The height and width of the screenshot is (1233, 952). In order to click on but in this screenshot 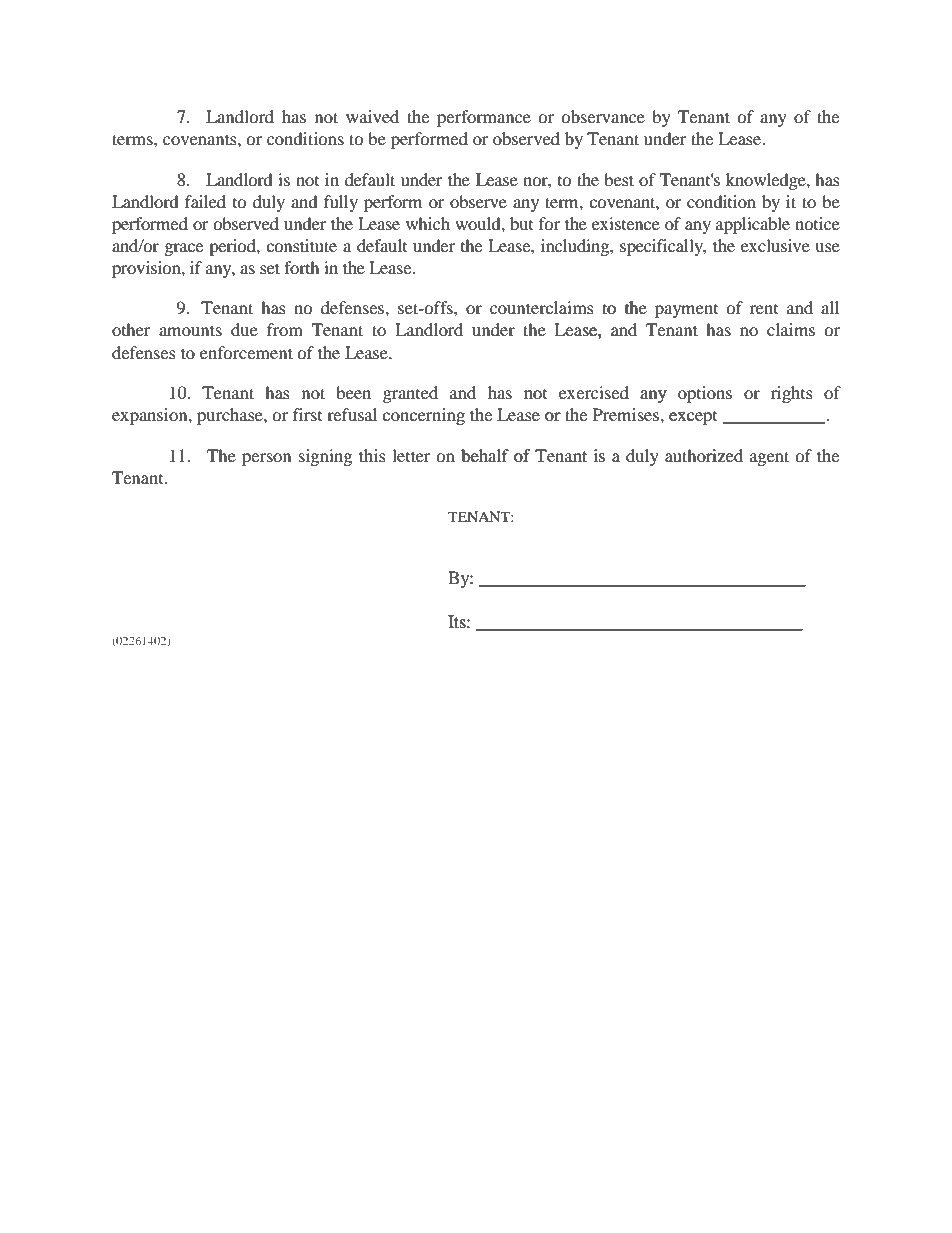, I will do `click(521, 223)`.
